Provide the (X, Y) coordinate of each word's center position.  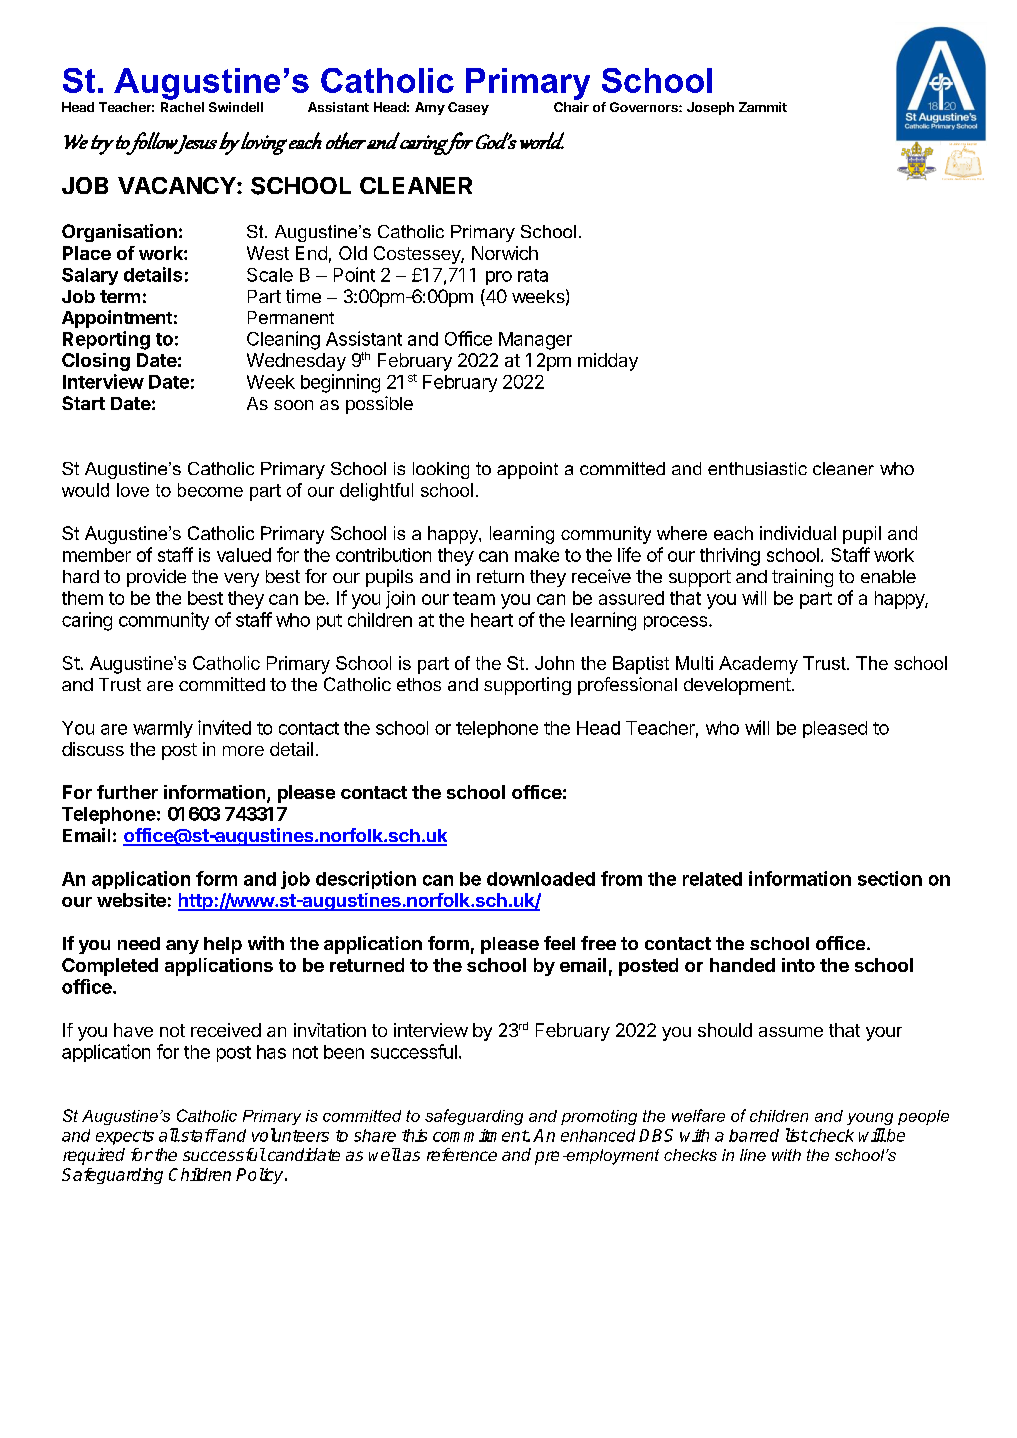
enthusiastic (757, 468)
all (169, 1135)
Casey (468, 108)
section (890, 878)
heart (492, 620)
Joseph (710, 108)
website (131, 900)
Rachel (182, 107)
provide (156, 578)
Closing (96, 362)
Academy (758, 665)
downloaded (541, 879)
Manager (535, 341)
